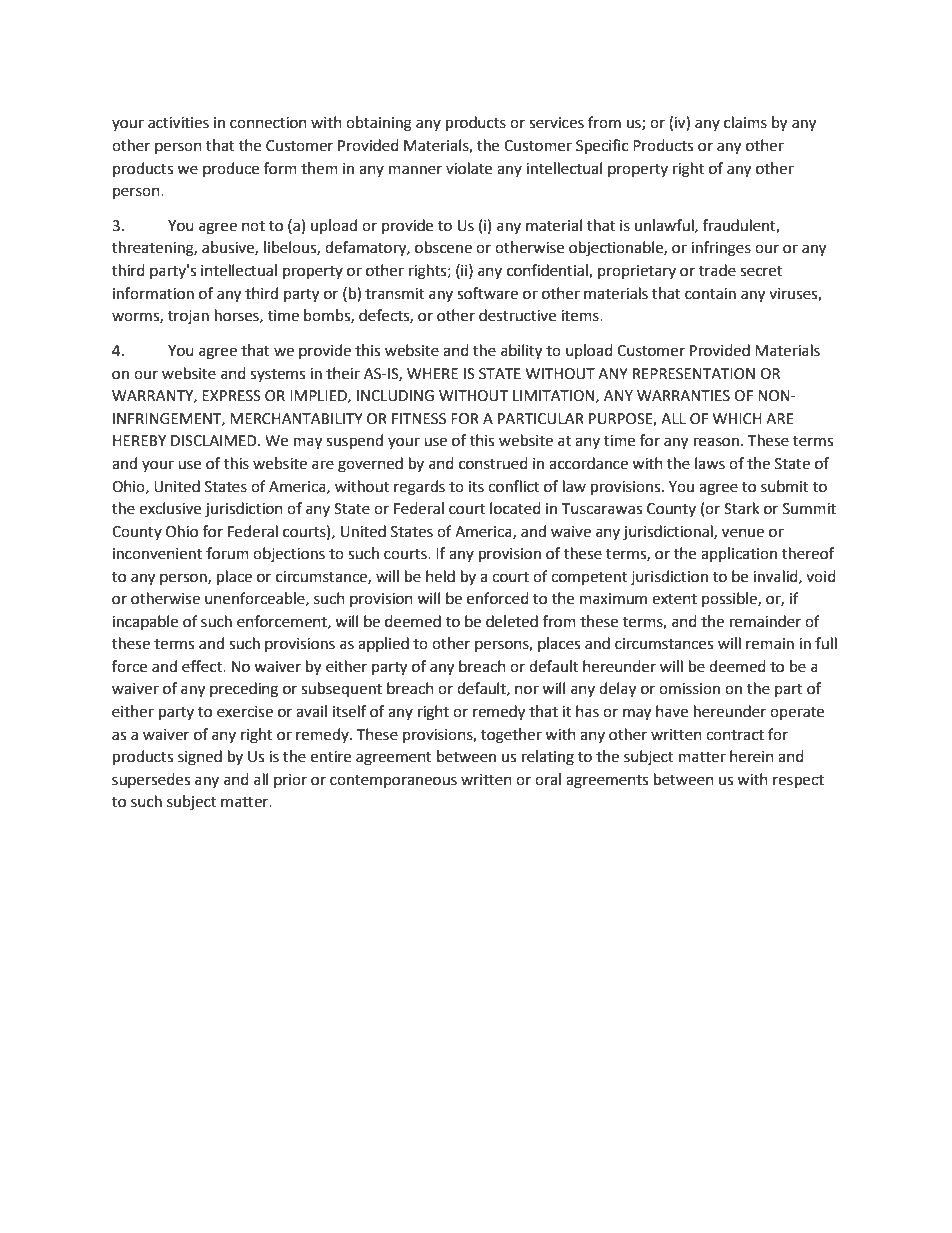  Describe the element at coordinates (469, 168) in the screenshot. I see `violate` at that location.
